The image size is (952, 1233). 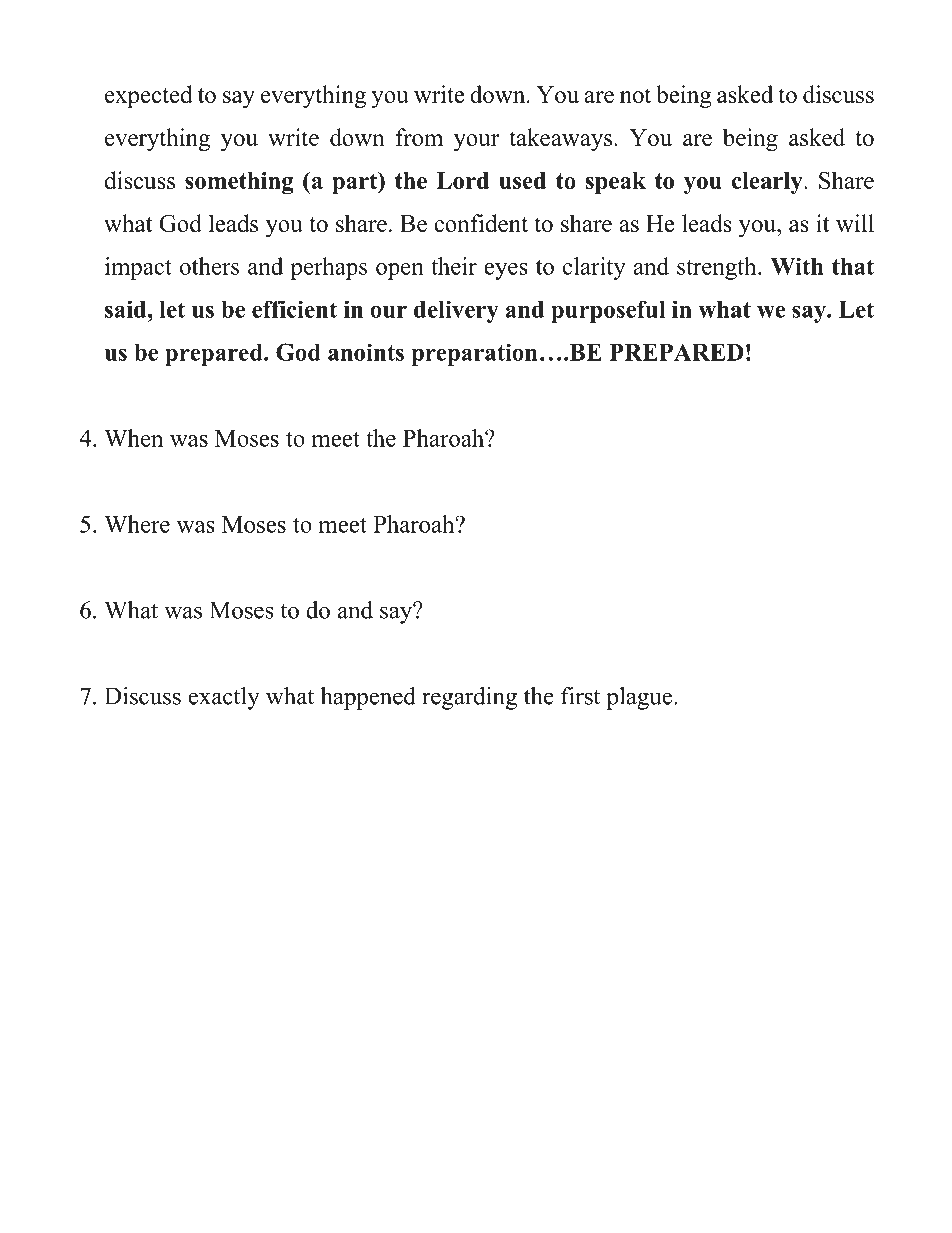 I want to click on When, so click(x=133, y=438).
